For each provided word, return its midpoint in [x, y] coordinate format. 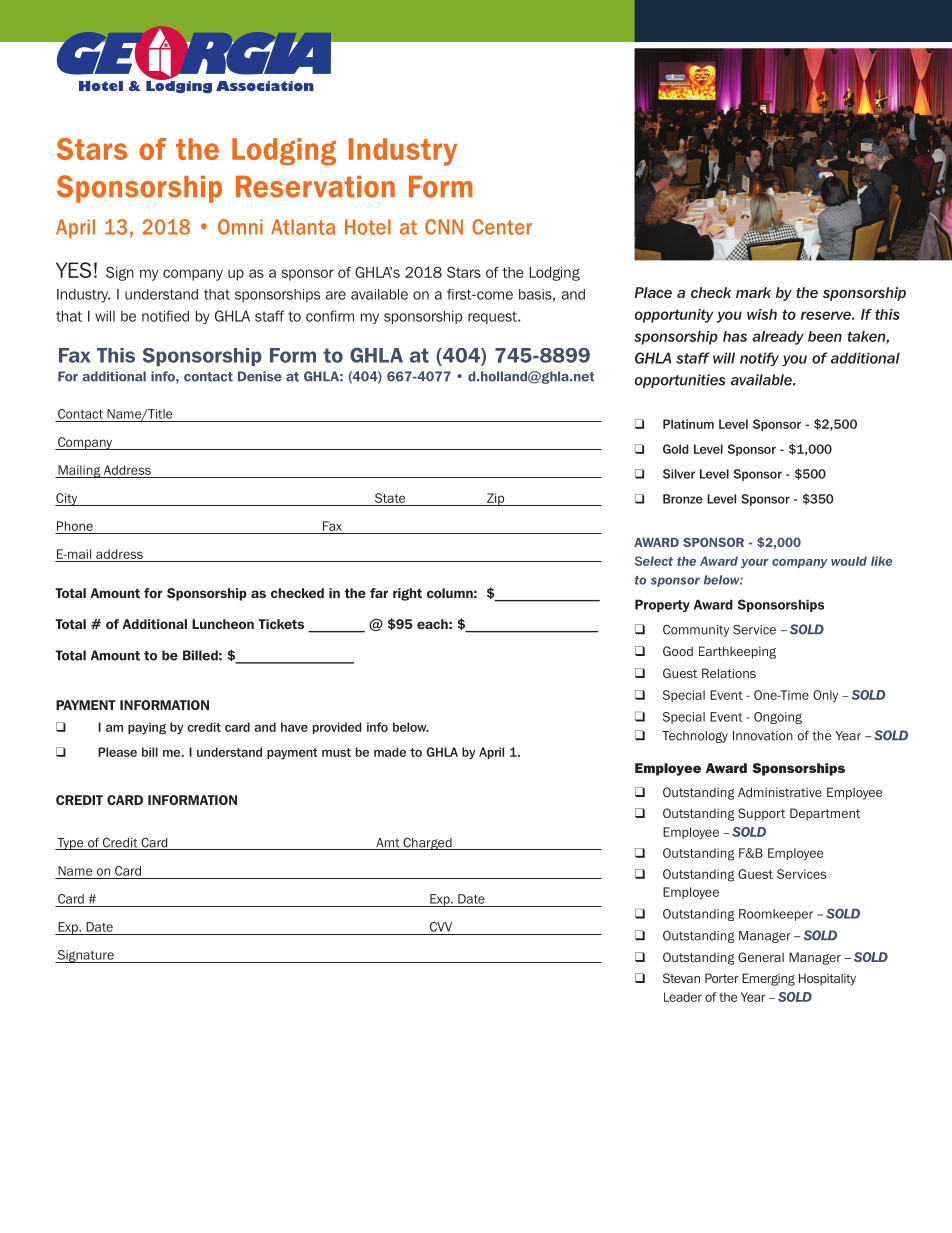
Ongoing [778, 718]
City [67, 499]
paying [147, 728]
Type [70, 844]
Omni [240, 227]
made [390, 752]
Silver [679, 474]
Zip [496, 499]
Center [502, 227]
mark [753, 292]
